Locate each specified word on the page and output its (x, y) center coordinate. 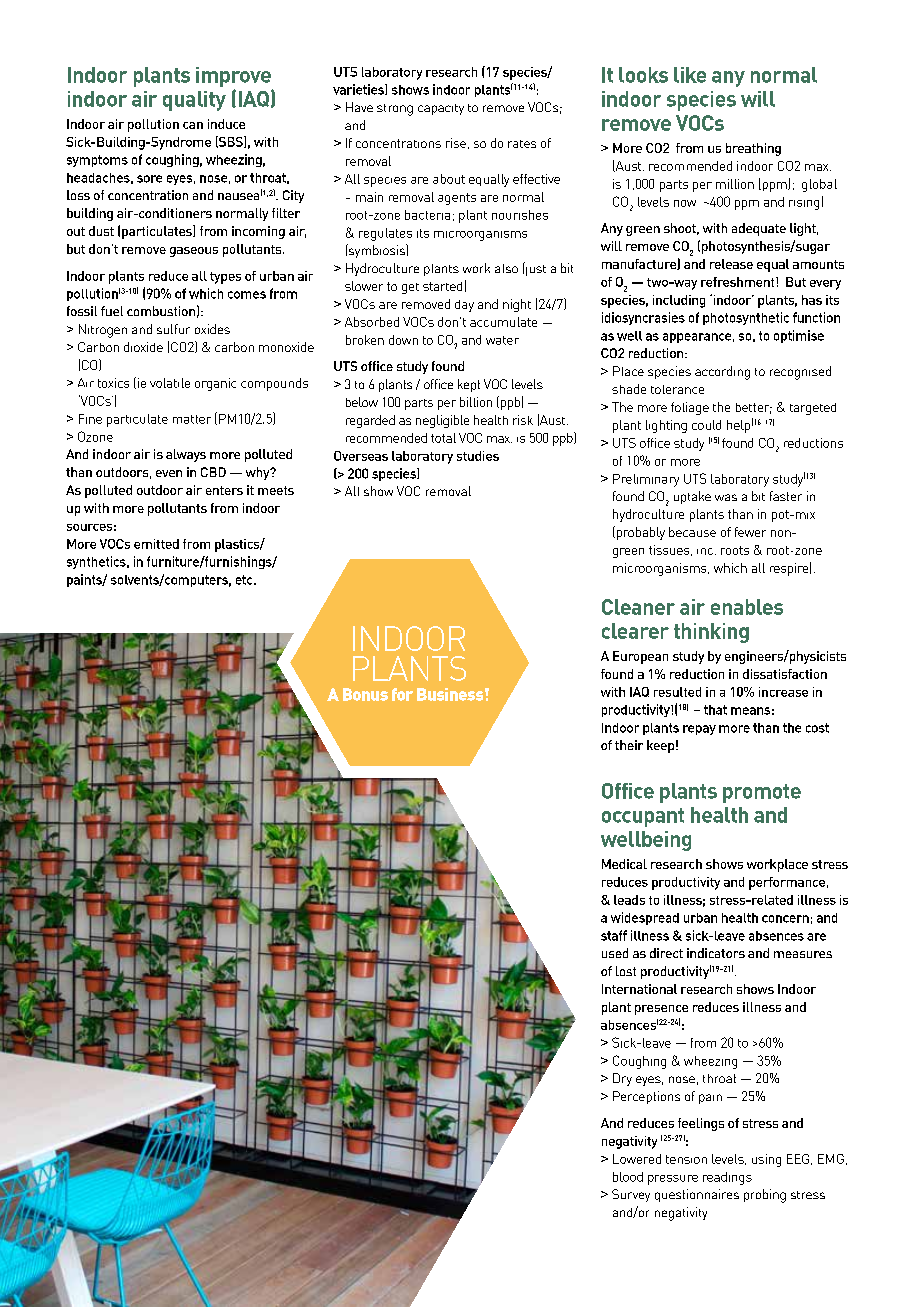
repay (699, 730)
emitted (156, 544)
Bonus (365, 694)
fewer (750, 532)
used (615, 953)
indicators (716, 953)
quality (194, 101)
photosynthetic (746, 318)
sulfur (173, 329)
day (464, 306)
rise (456, 143)
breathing (753, 149)
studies (478, 456)
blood (628, 1177)
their (629, 745)
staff (614, 935)
